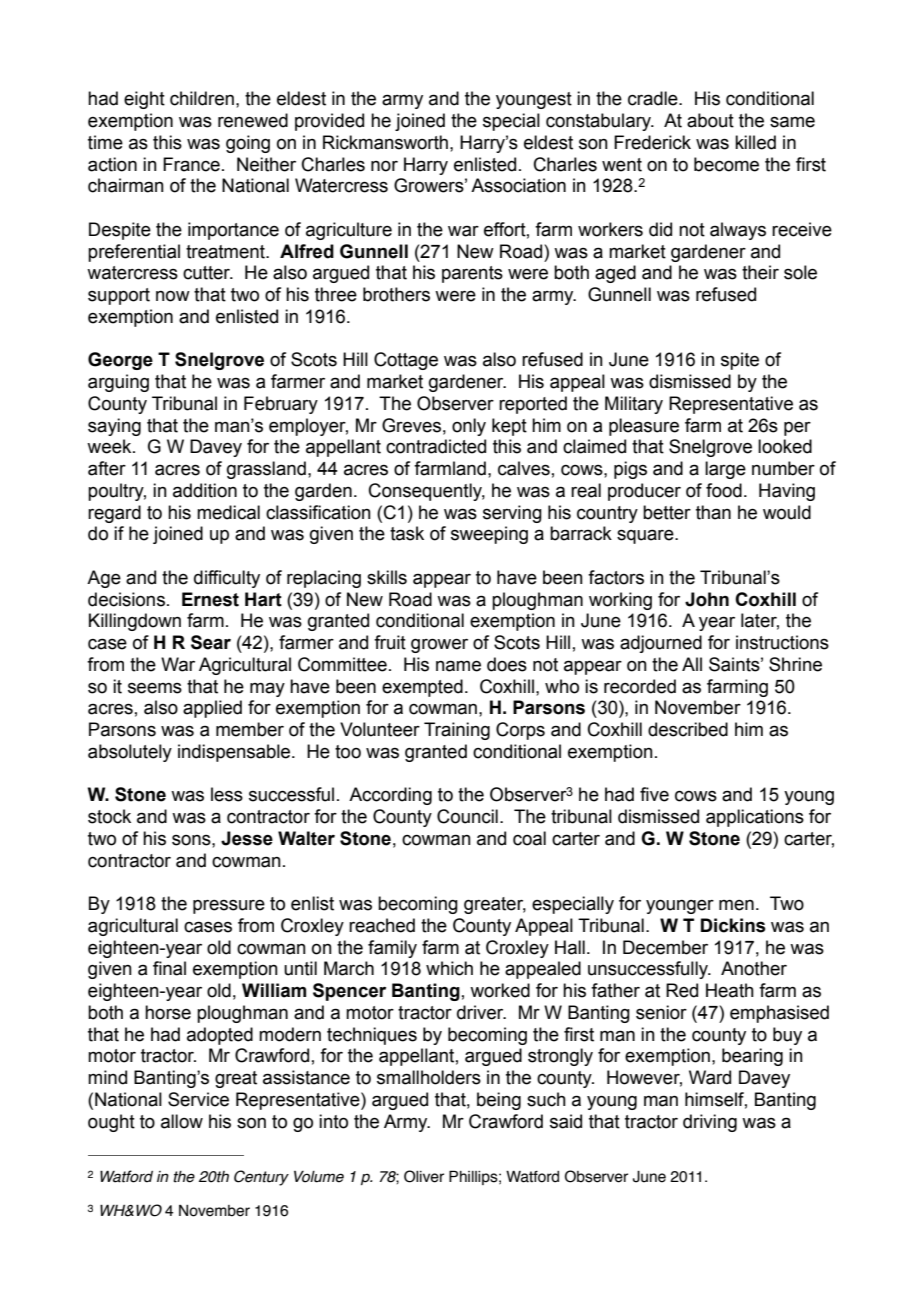 This page has height=1308, width=924. Describe the element at coordinates (228, 512) in the page. I see `medical` at that location.
